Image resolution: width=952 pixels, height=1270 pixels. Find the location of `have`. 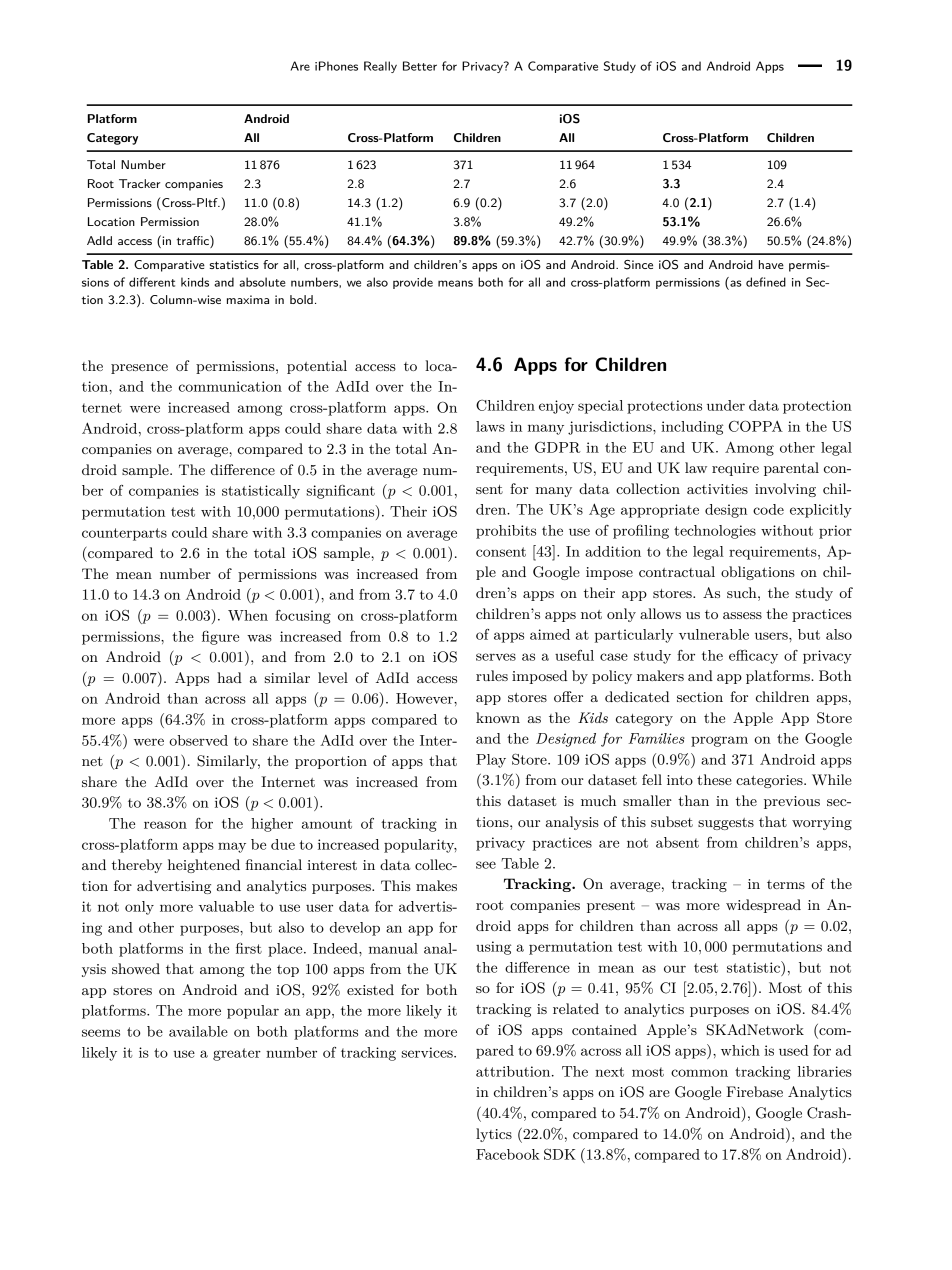

have is located at coordinates (771, 264).
